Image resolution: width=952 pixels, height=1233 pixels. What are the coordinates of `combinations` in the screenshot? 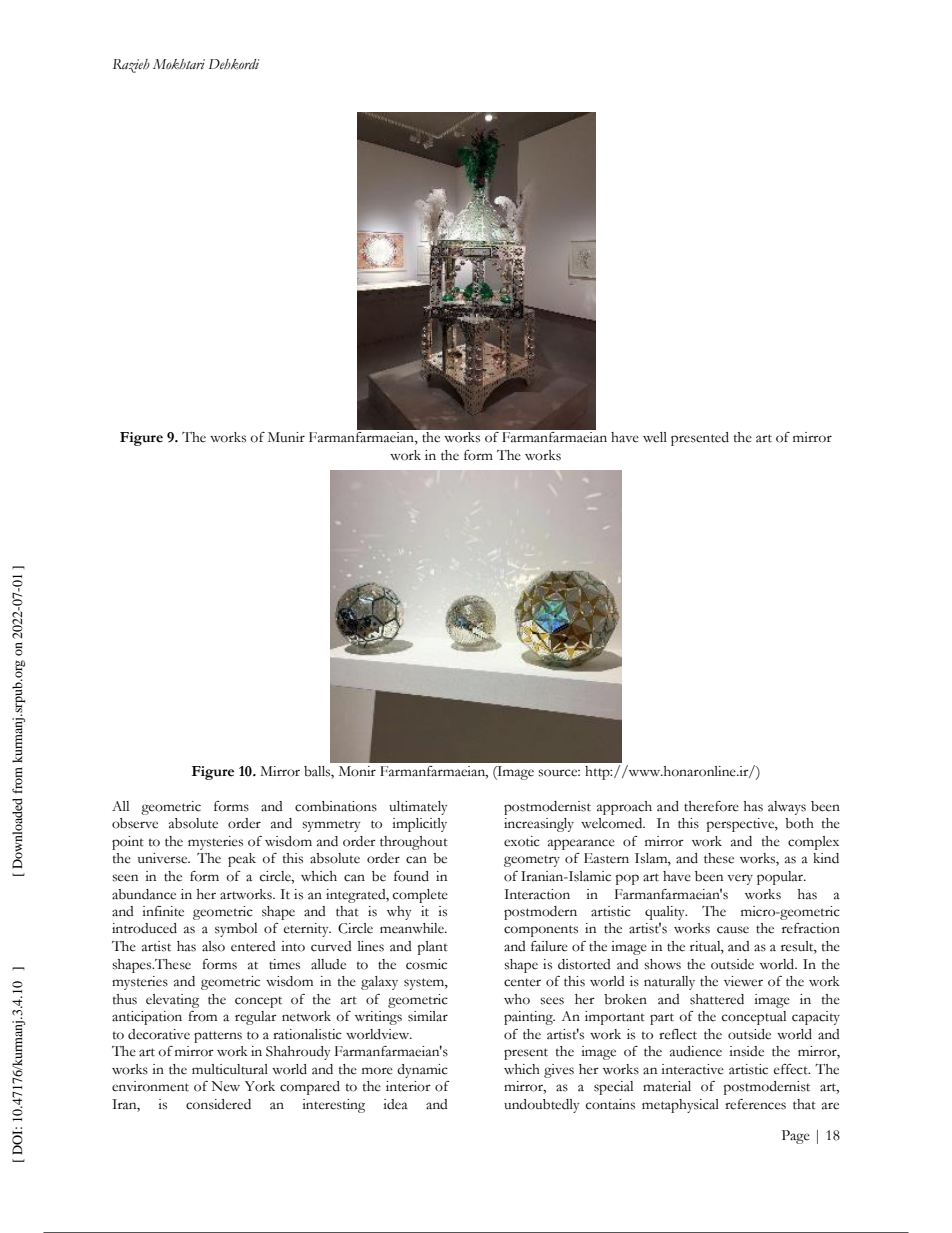 It's located at (336, 806).
